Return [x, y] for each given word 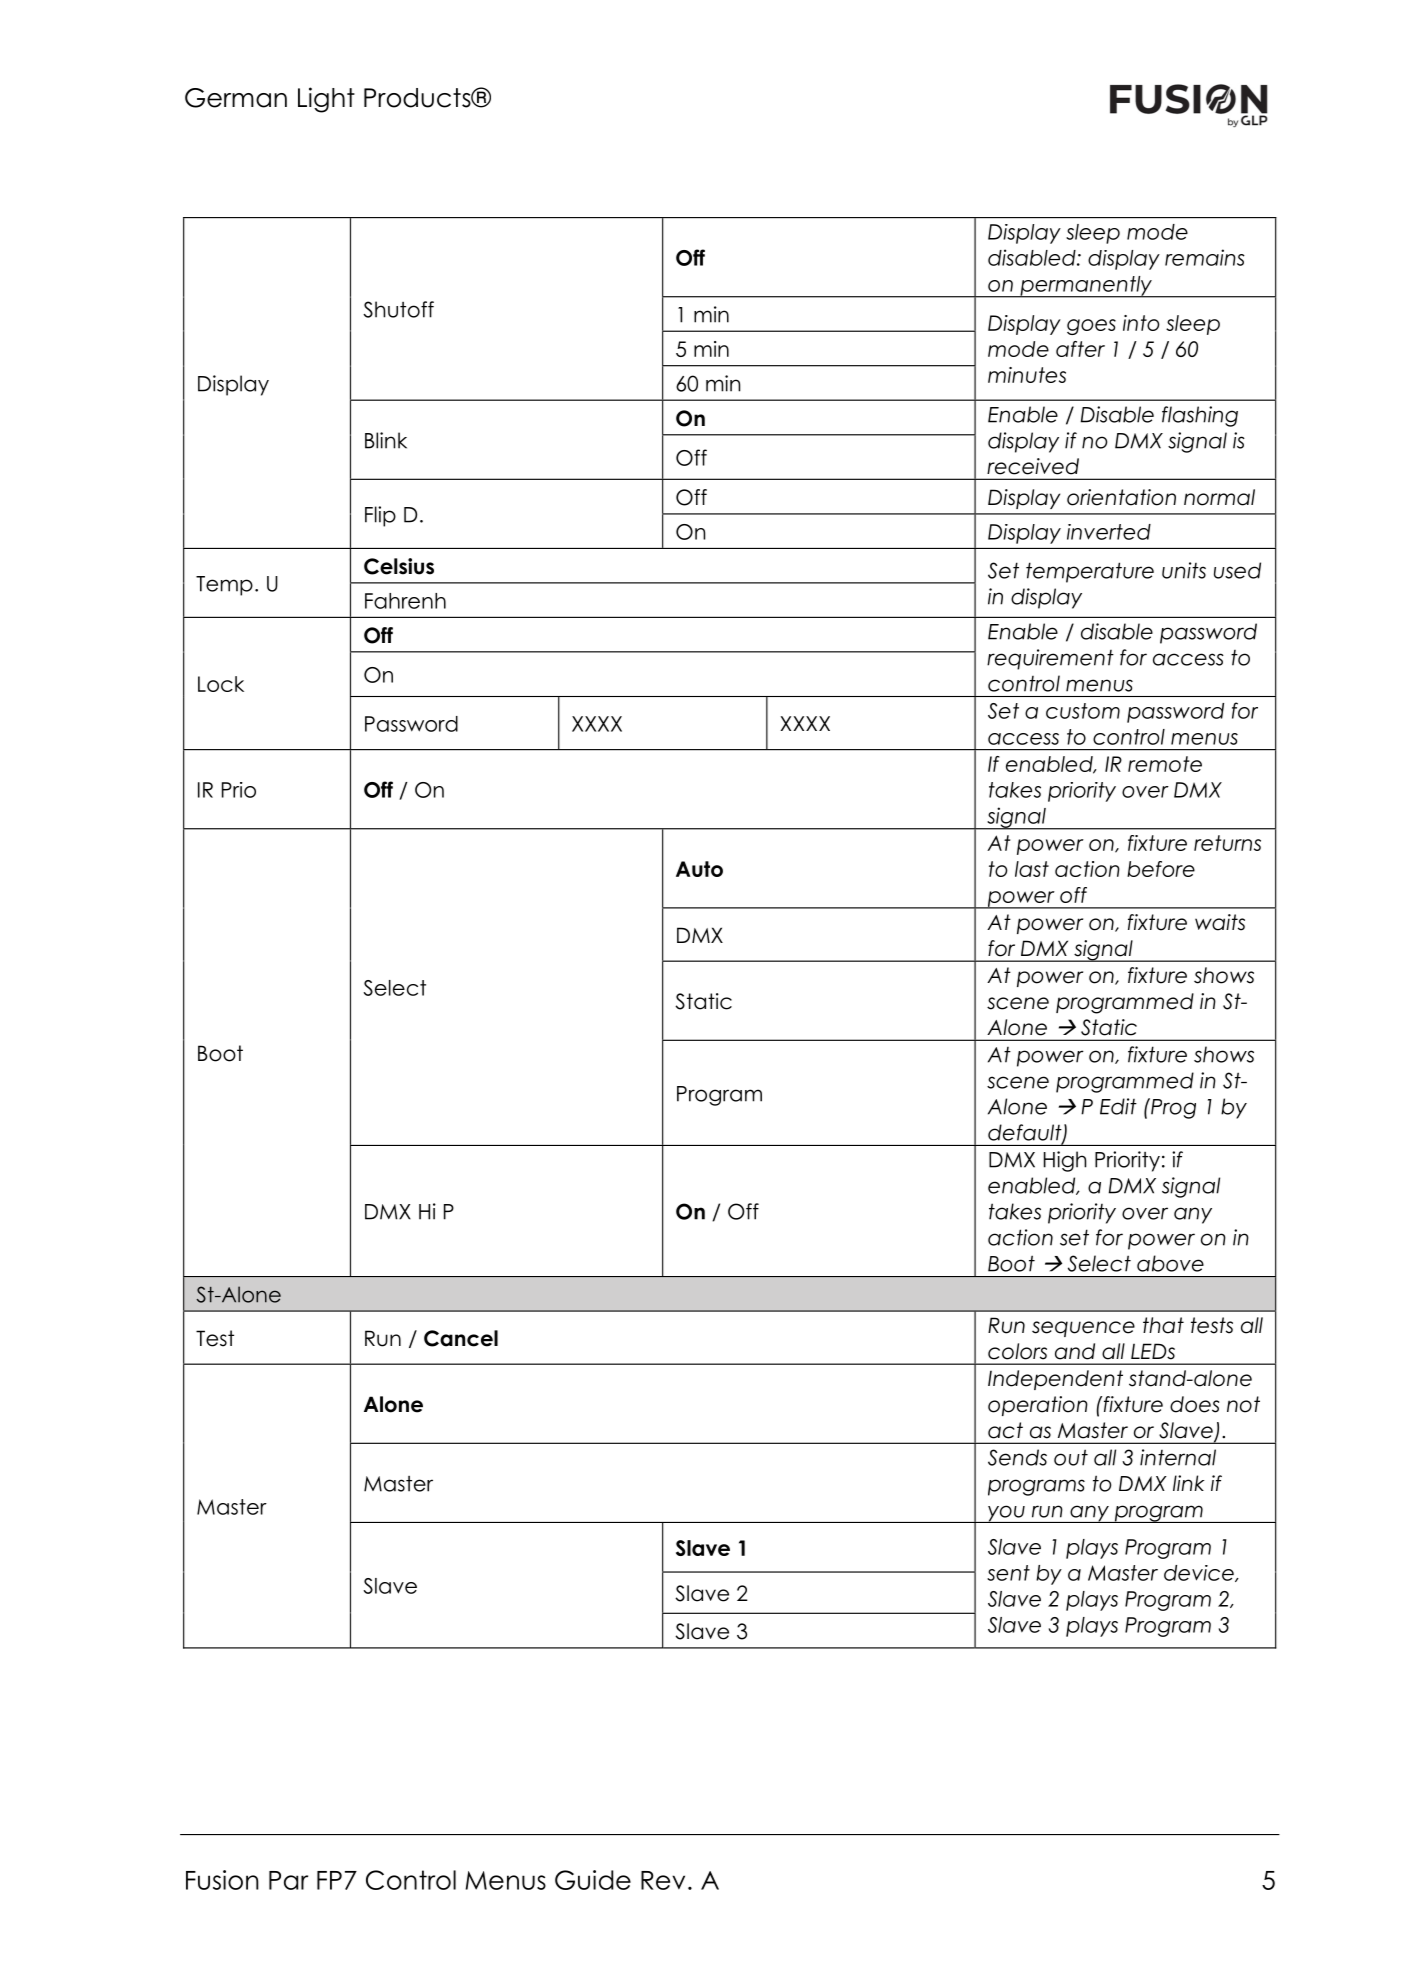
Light [326, 100]
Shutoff [398, 309]
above [1170, 1263]
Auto [699, 869]
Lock [221, 684]
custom [1083, 711]
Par [288, 1880]
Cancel [461, 1338]
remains [1205, 257]
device [1200, 1573]
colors [1017, 1351]
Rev [663, 1880]
